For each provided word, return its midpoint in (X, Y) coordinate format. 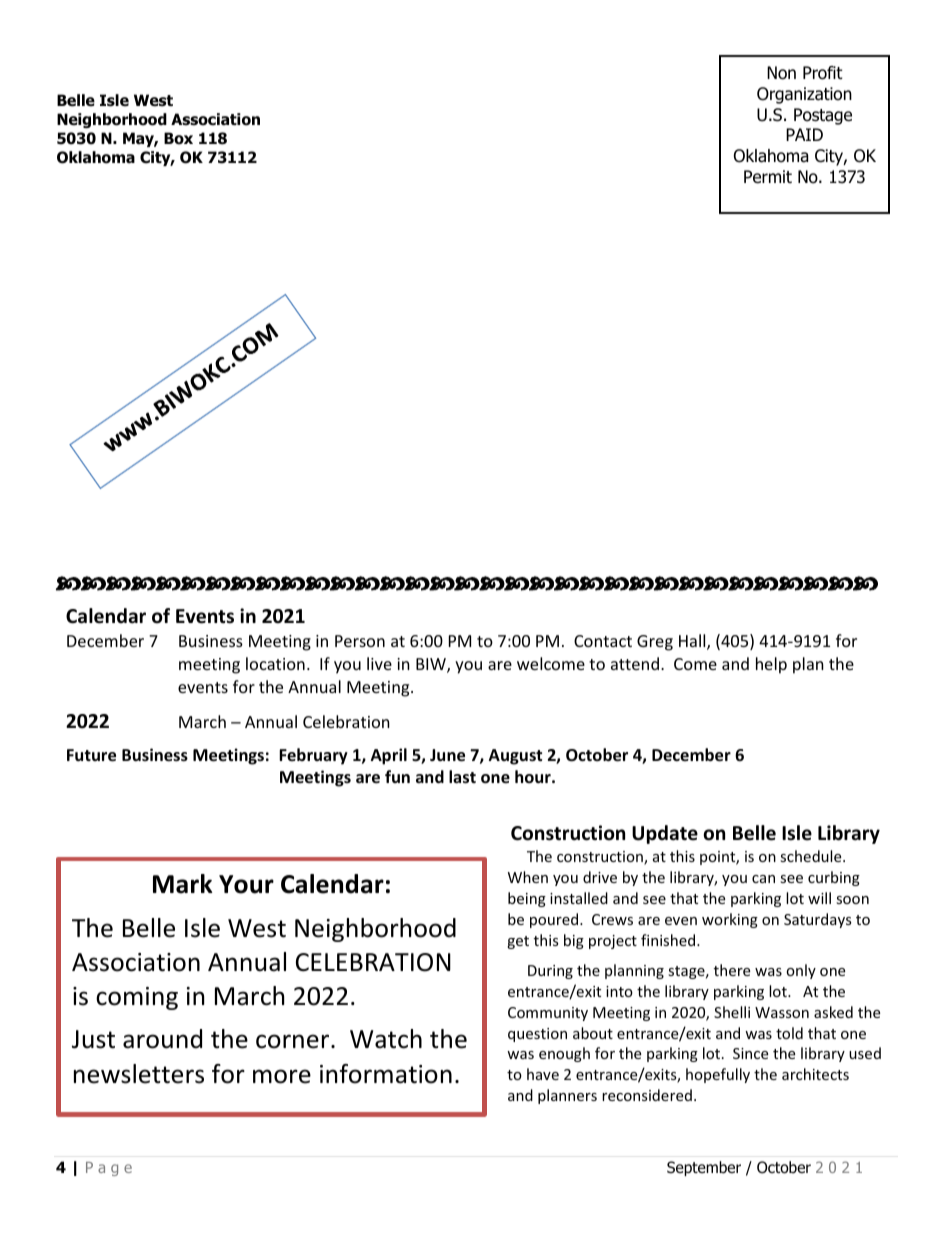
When (528, 877)
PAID (804, 134)
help (771, 665)
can (763, 879)
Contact (603, 641)
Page (109, 1169)
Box (178, 138)
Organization (804, 95)
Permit (768, 177)
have (543, 1074)
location (275, 663)
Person (360, 641)
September (704, 1168)
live (379, 663)
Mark (183, 884)
